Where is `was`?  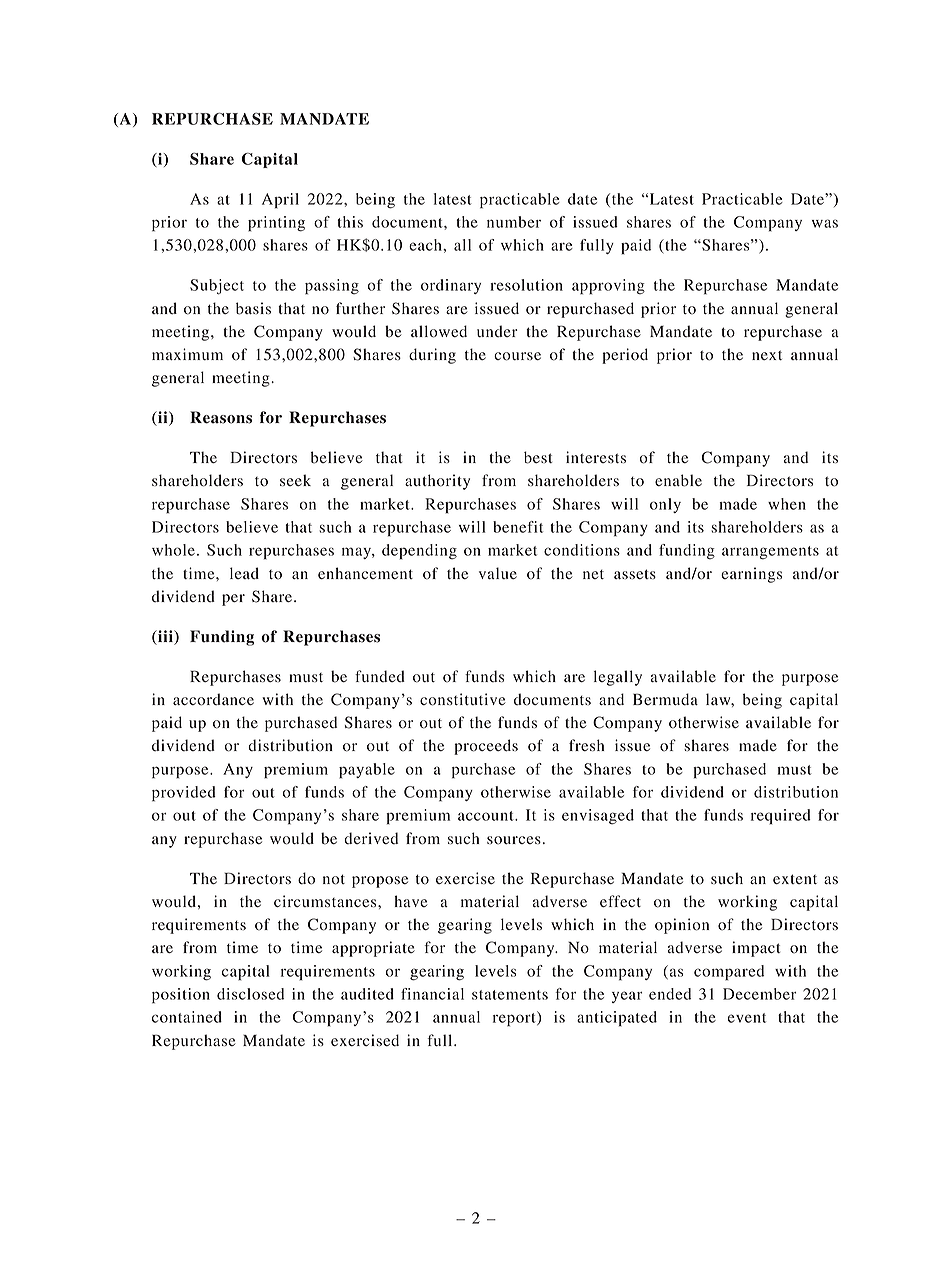
was is located at coordinates (825, 223).
